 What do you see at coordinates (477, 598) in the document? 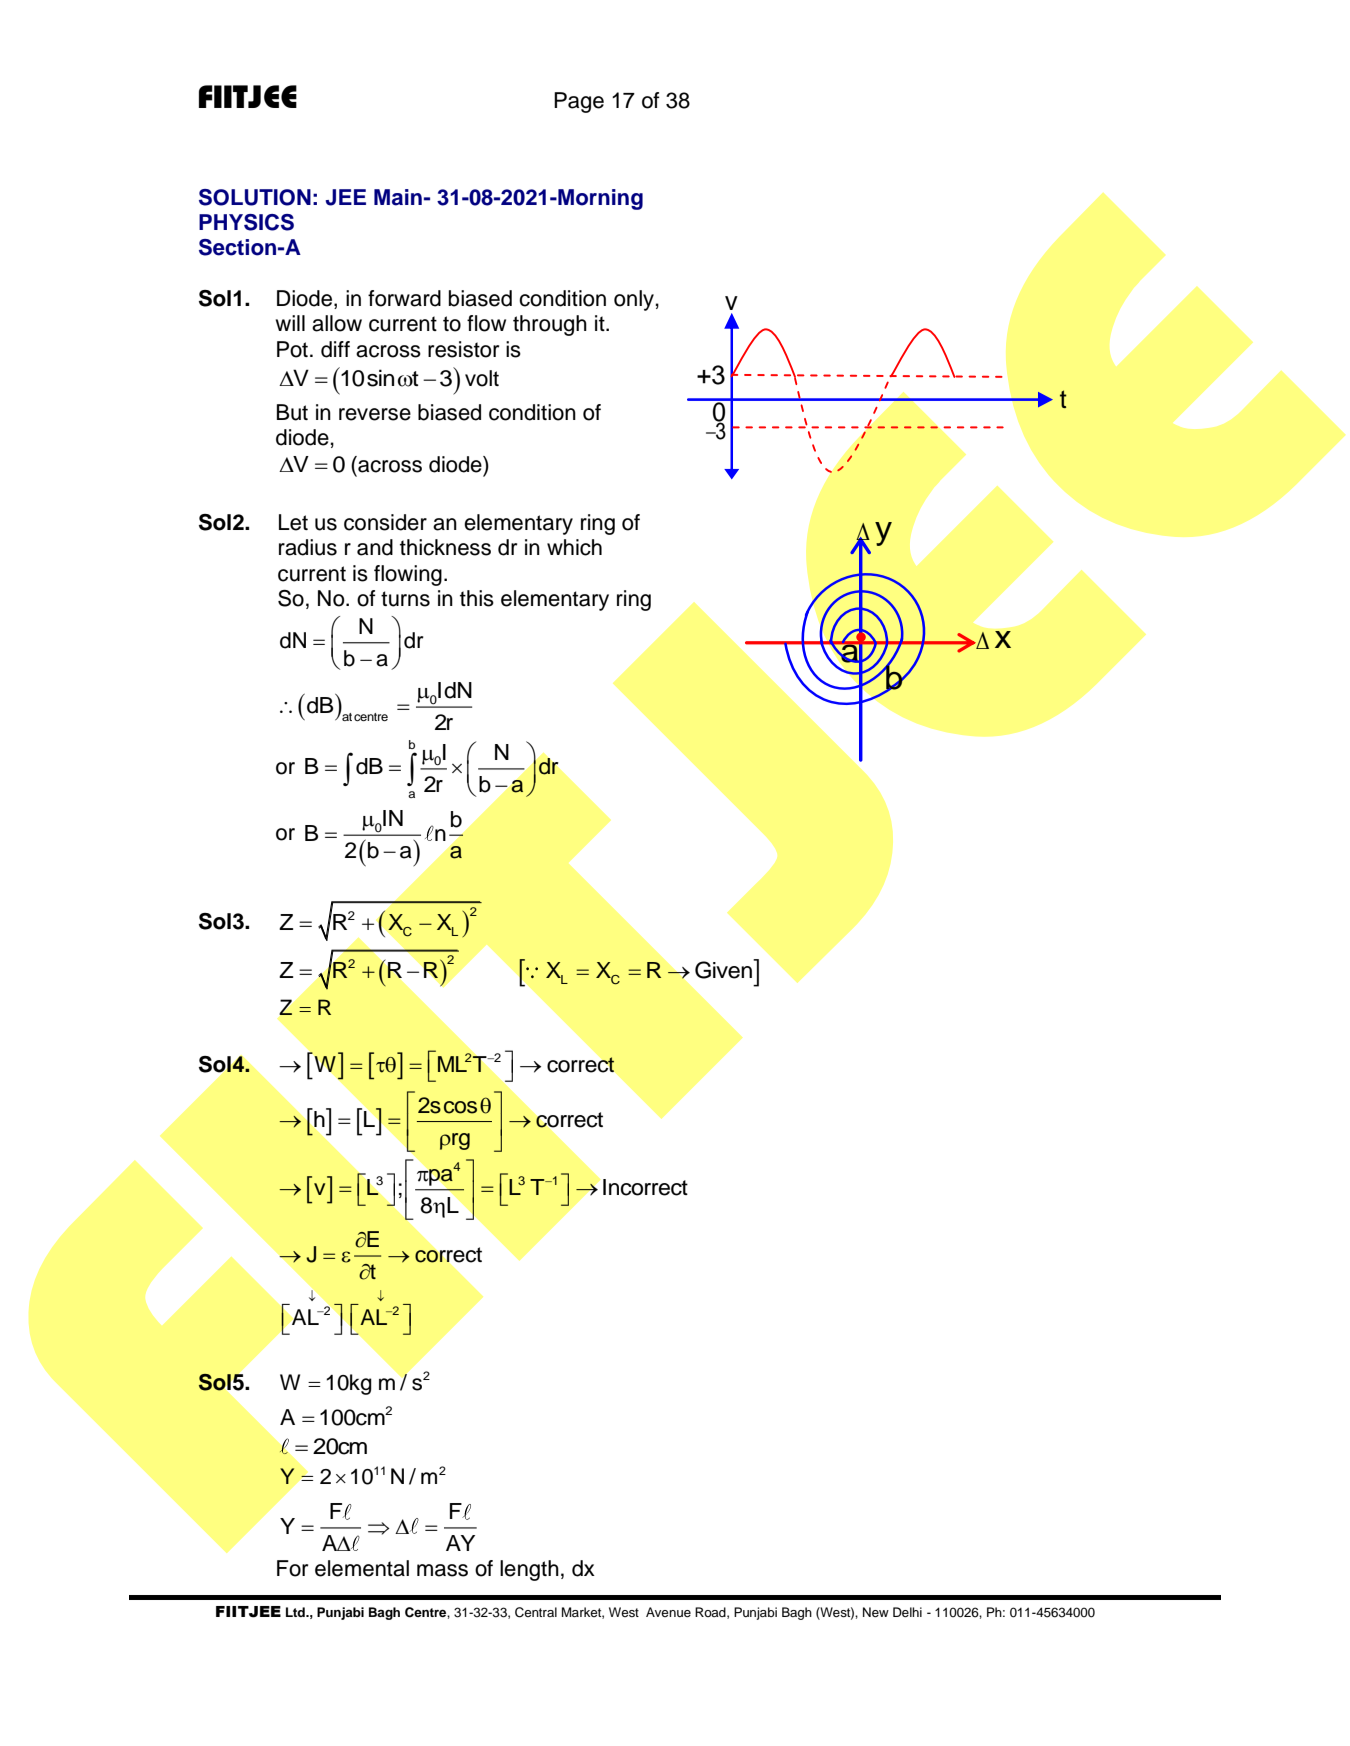
I see `this` at bounding box center [477, 598].
